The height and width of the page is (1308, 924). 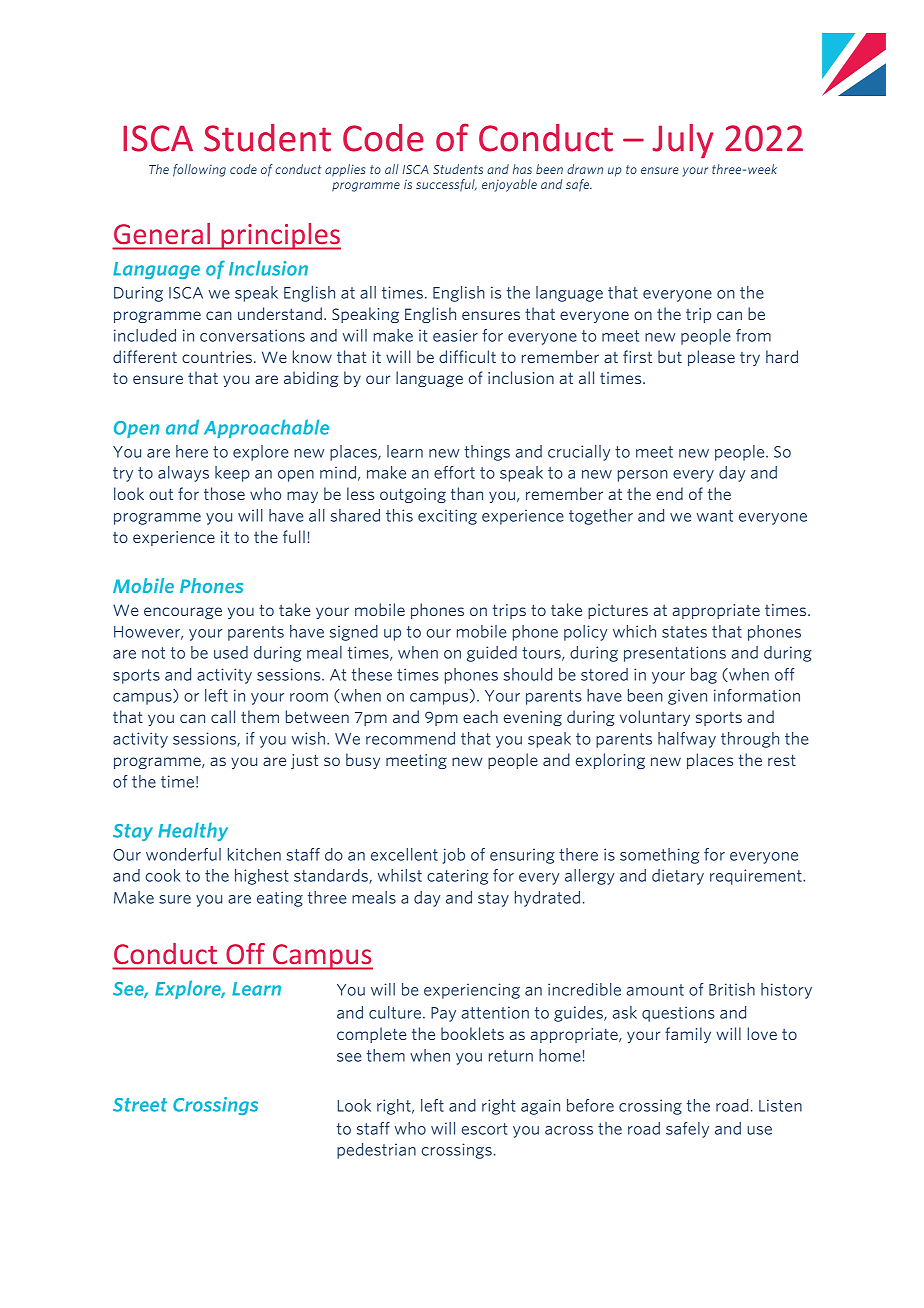 I want to click on July, so click(x=683, y=141).
